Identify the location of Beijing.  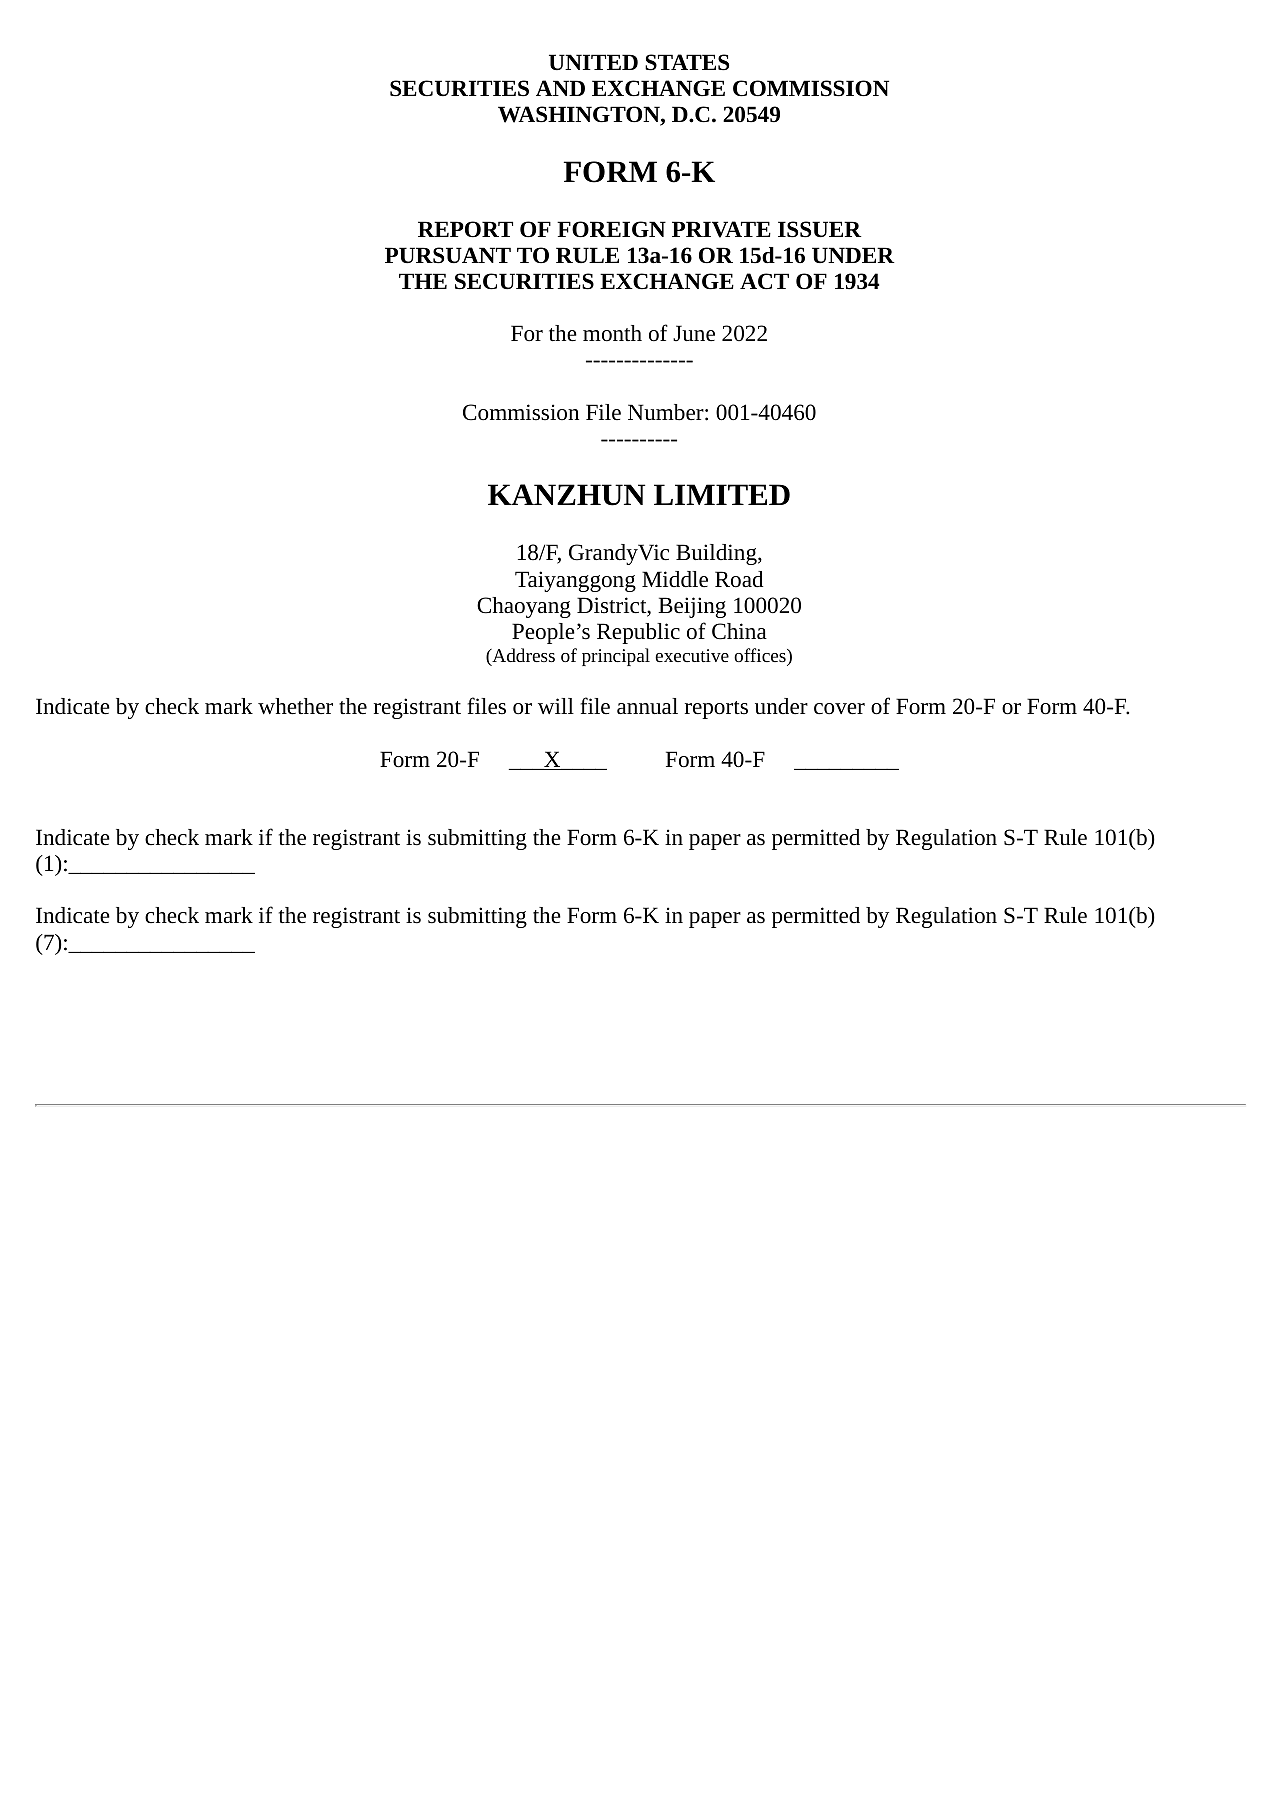
(692, 607).
